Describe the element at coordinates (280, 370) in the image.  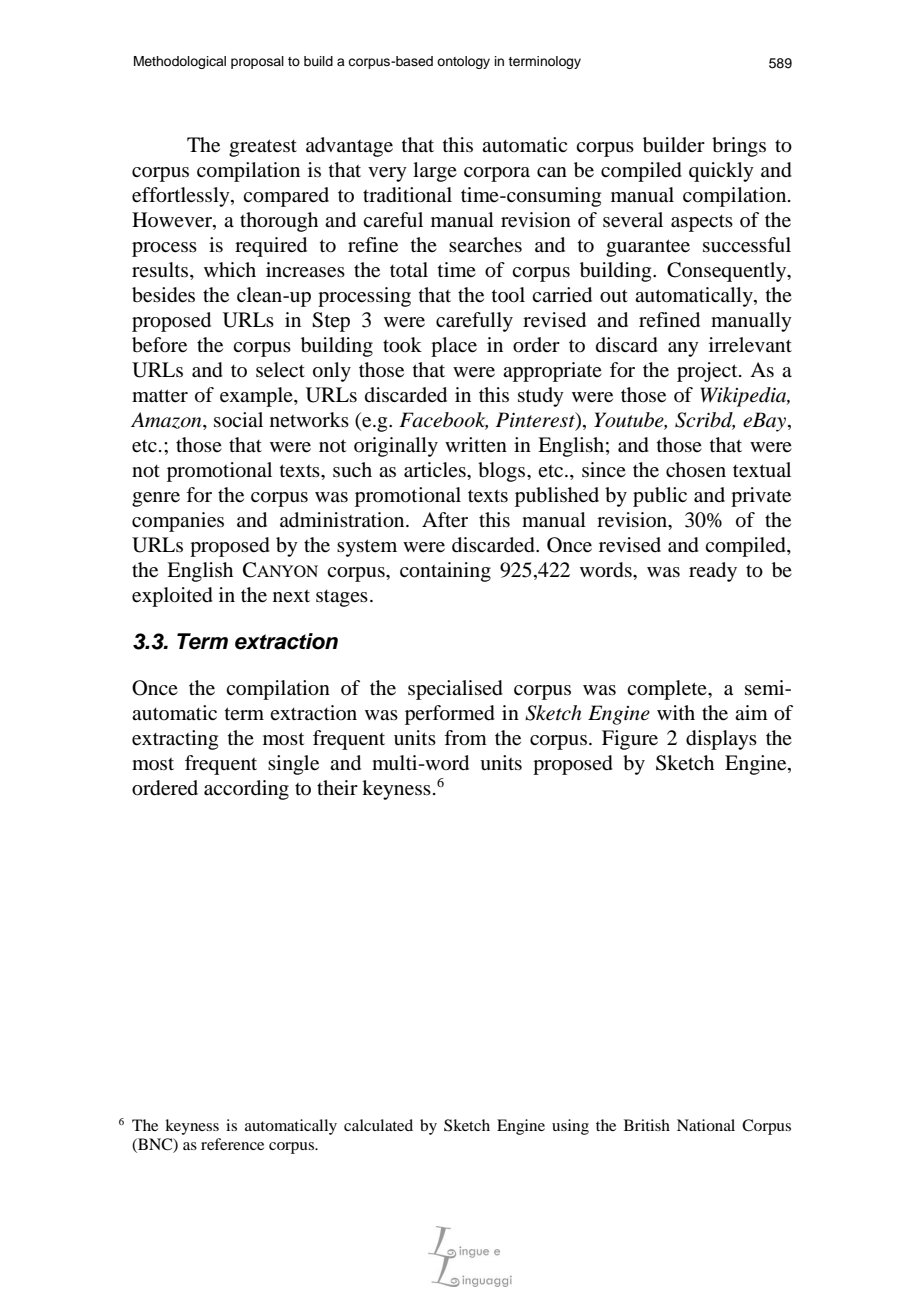
I see `select` at that location.
